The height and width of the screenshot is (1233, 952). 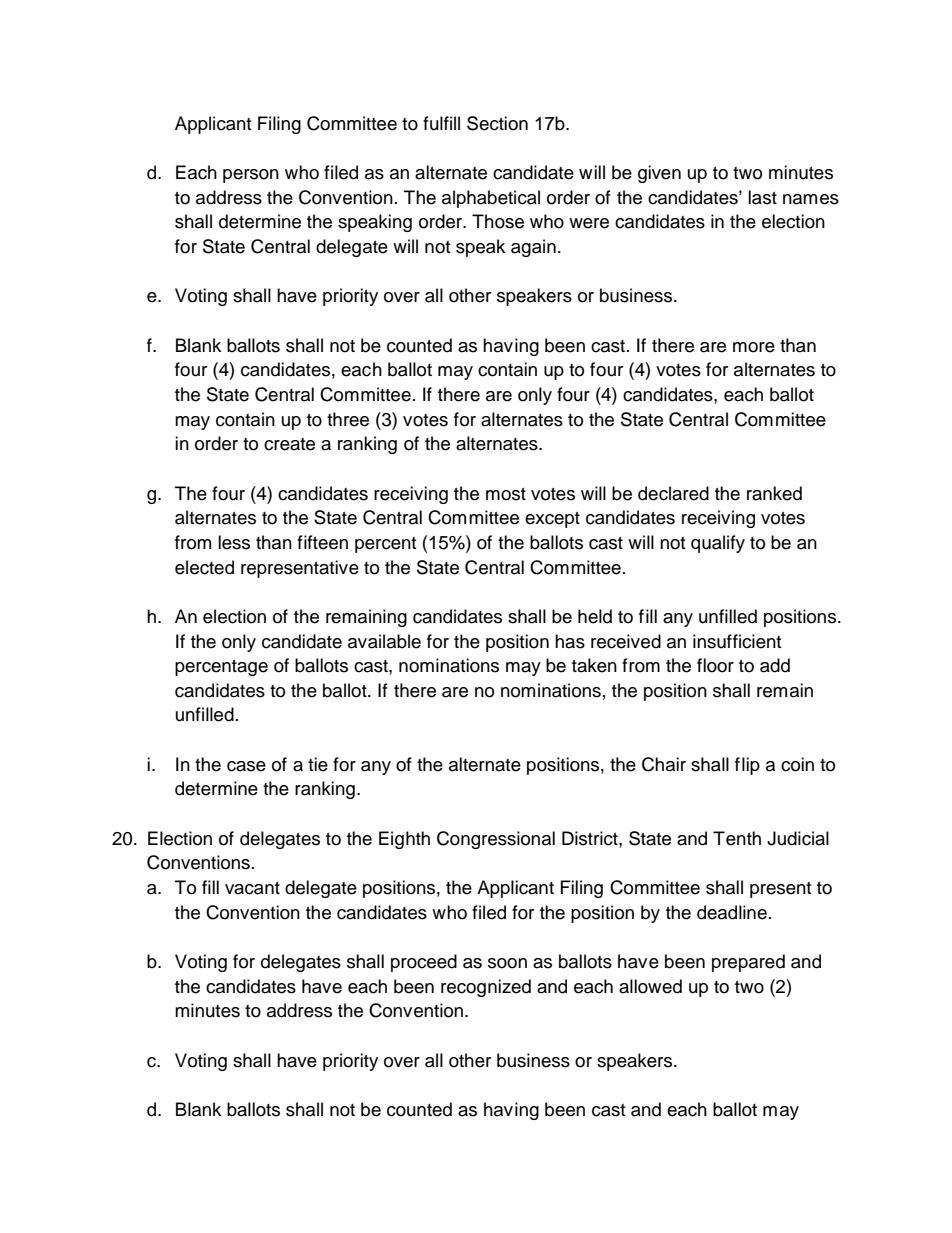 What do you see at coordinates (252, 888) in the screenshot?
I see `vacant` at bounding box center [252, 888].
